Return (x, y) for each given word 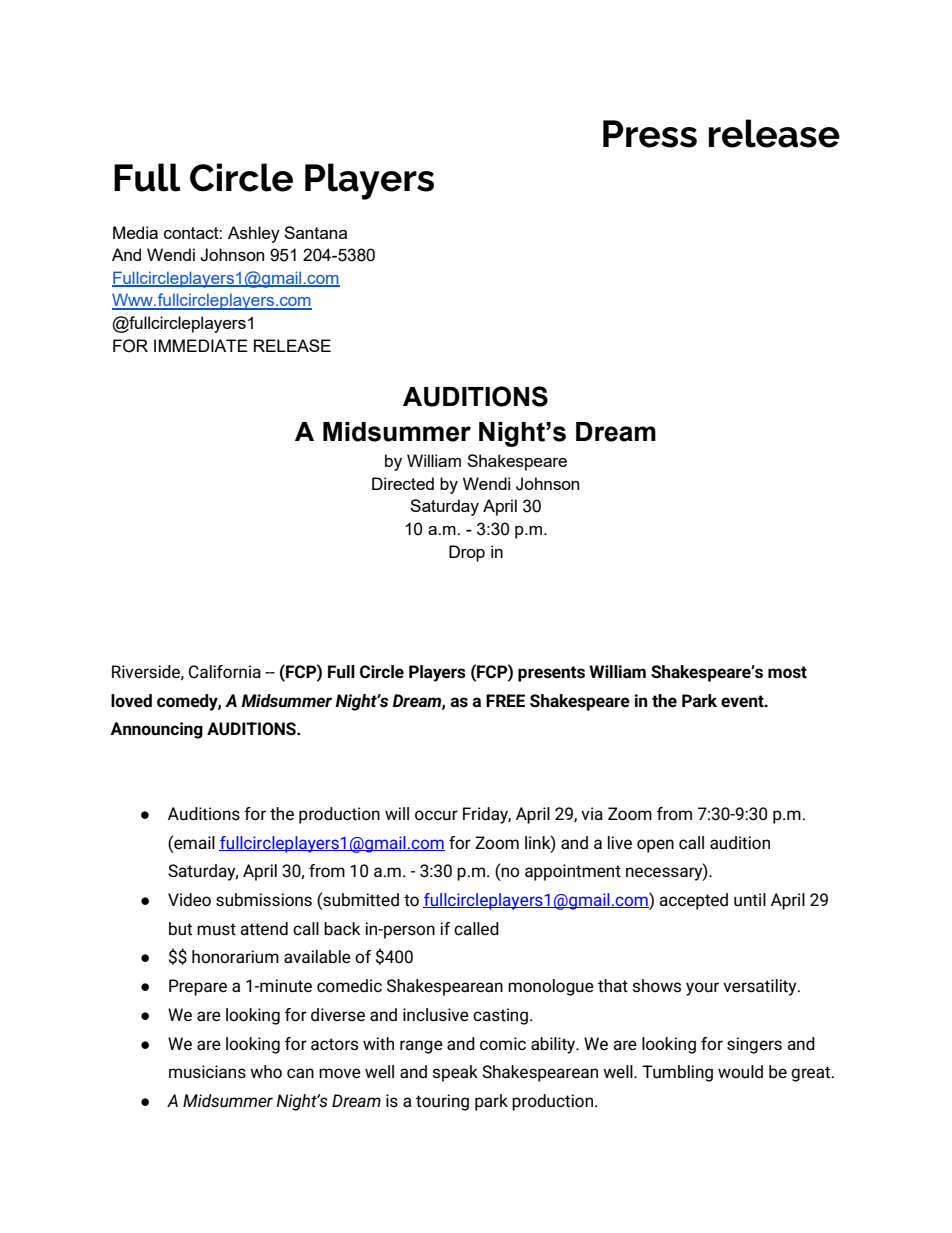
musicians (207, 1072)
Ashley (254, 234)
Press (650, 134)
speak (455, 1073)
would (740, 1071)
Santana (315, 232)
